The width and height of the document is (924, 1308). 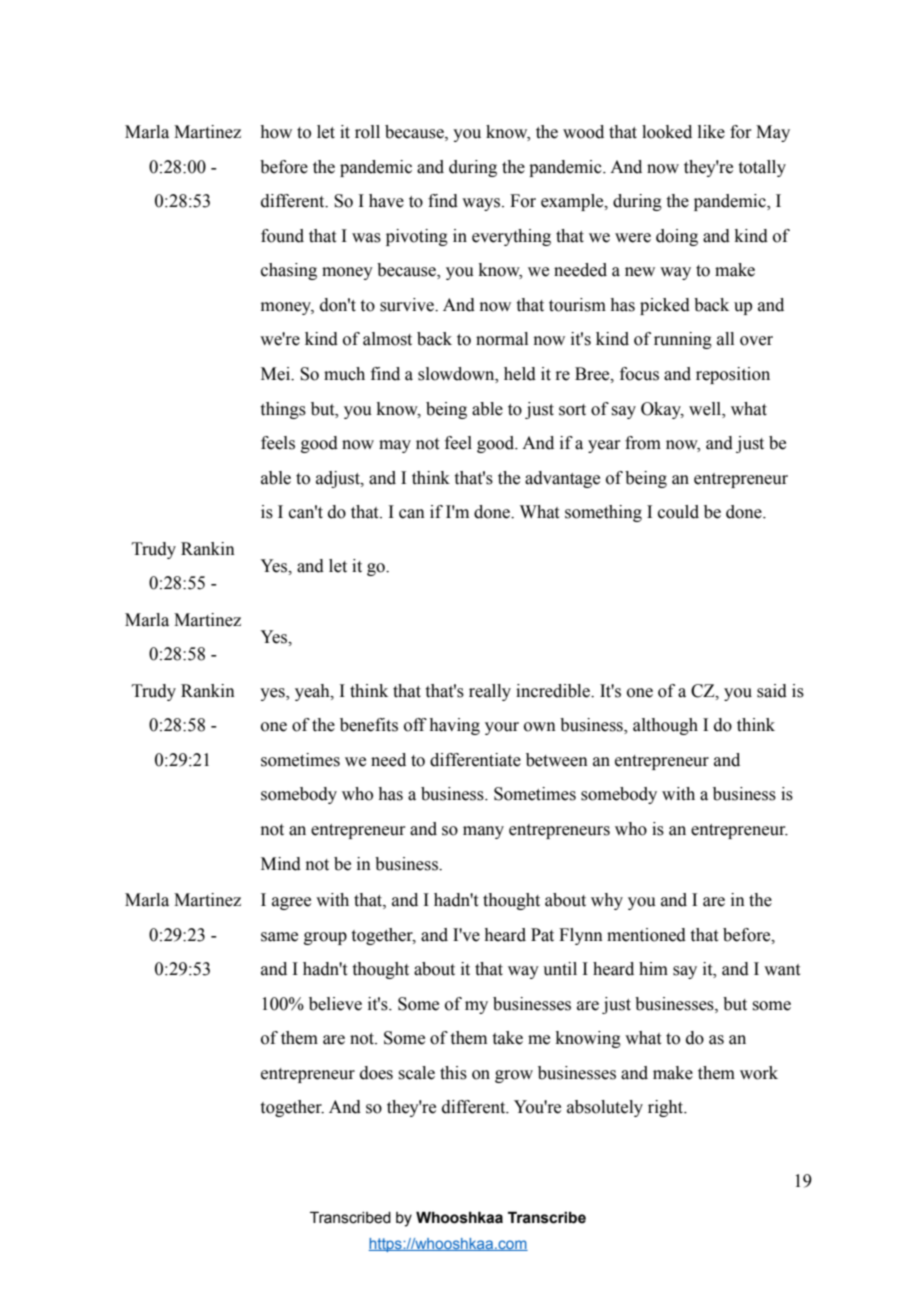 What do you see at coordinates (573, 202) in the document?
I see `example` at bounding box center [573, 202].
